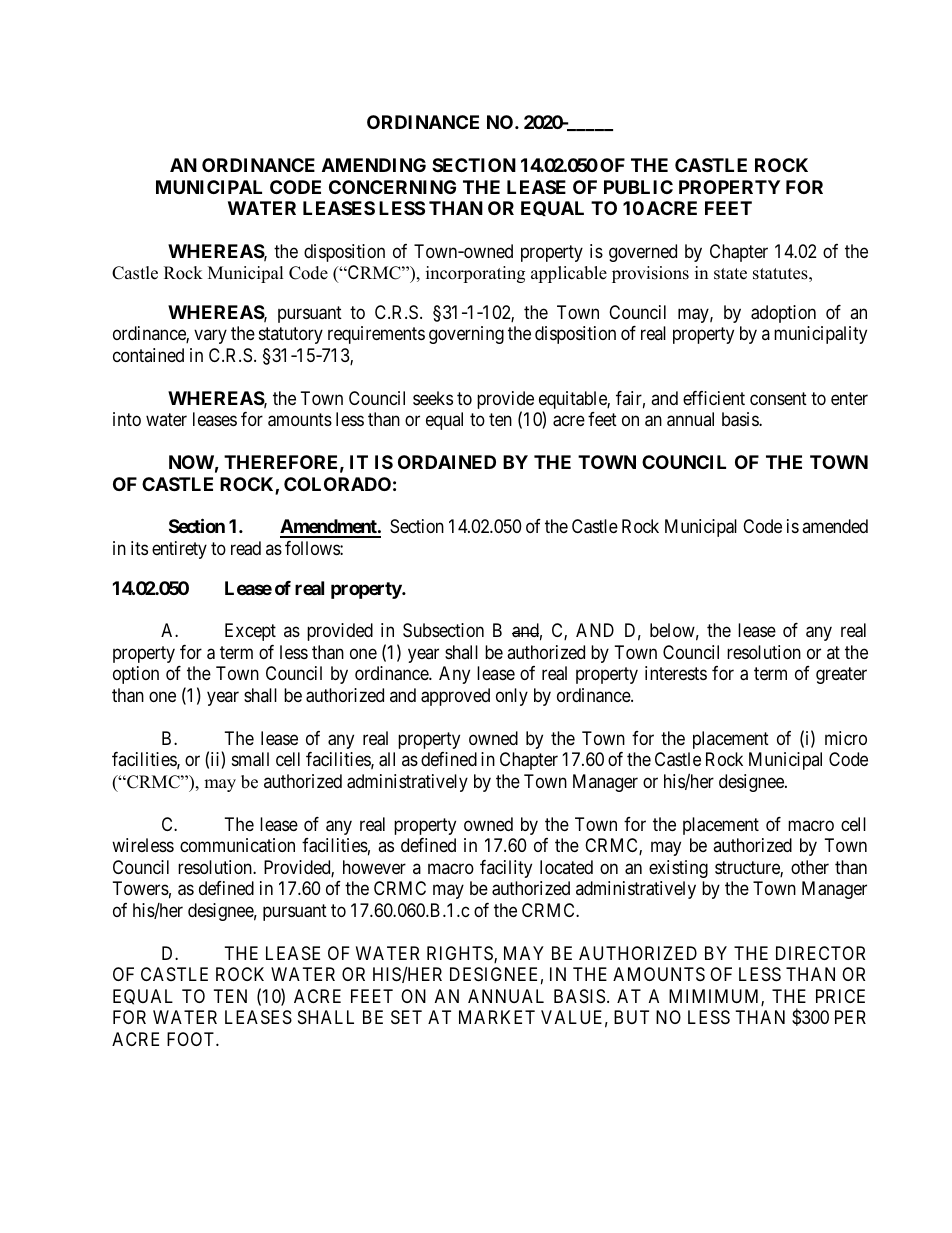  Describe the element at coordinates (638, 187) in the image. I see `PUBLIC` at that location.
